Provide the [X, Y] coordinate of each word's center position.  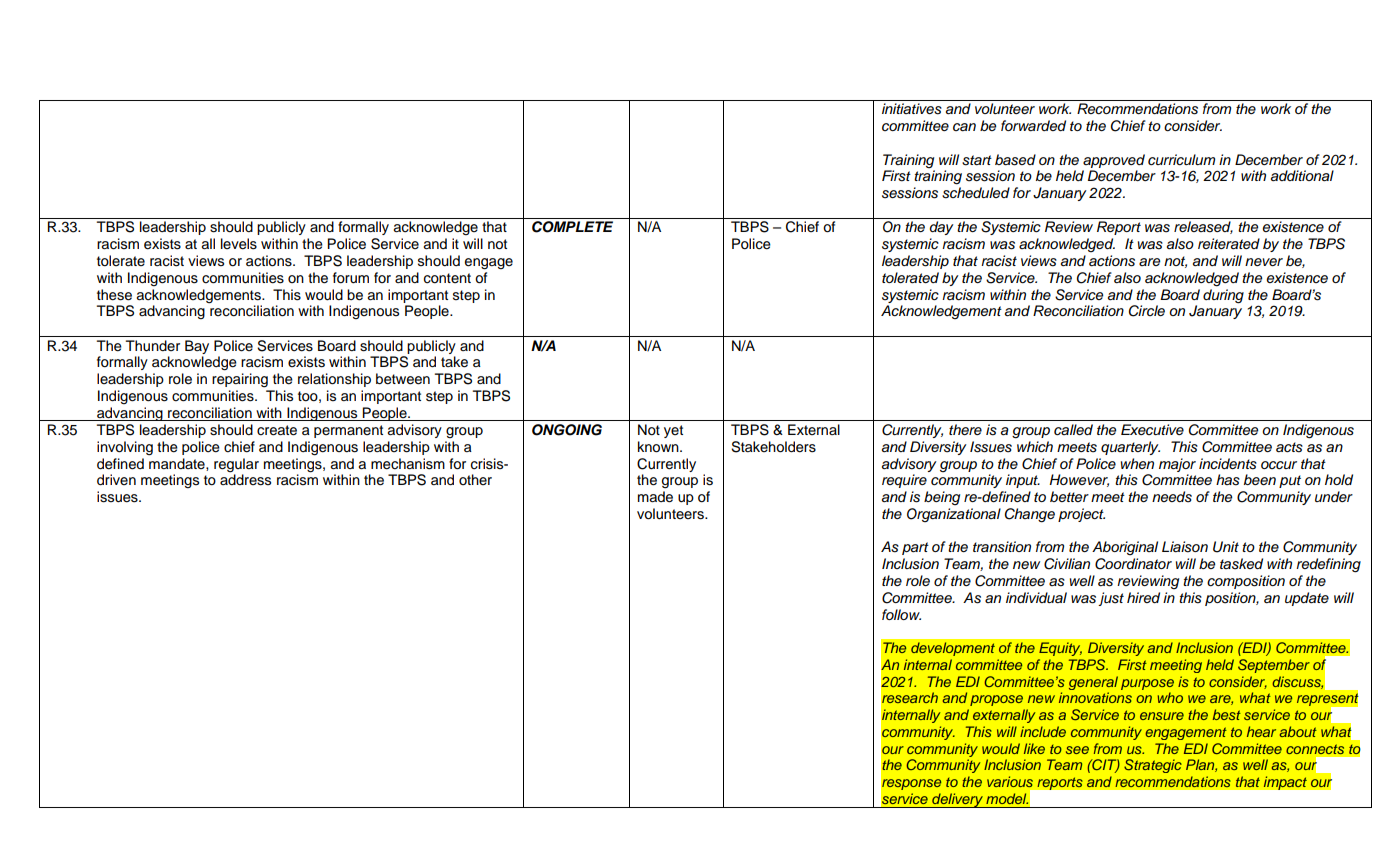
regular [236, 465]
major [1177, 465]
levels [239, 244]
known [659, 447]
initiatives [912, 109]
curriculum [1181, 160]
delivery [957, 800]
